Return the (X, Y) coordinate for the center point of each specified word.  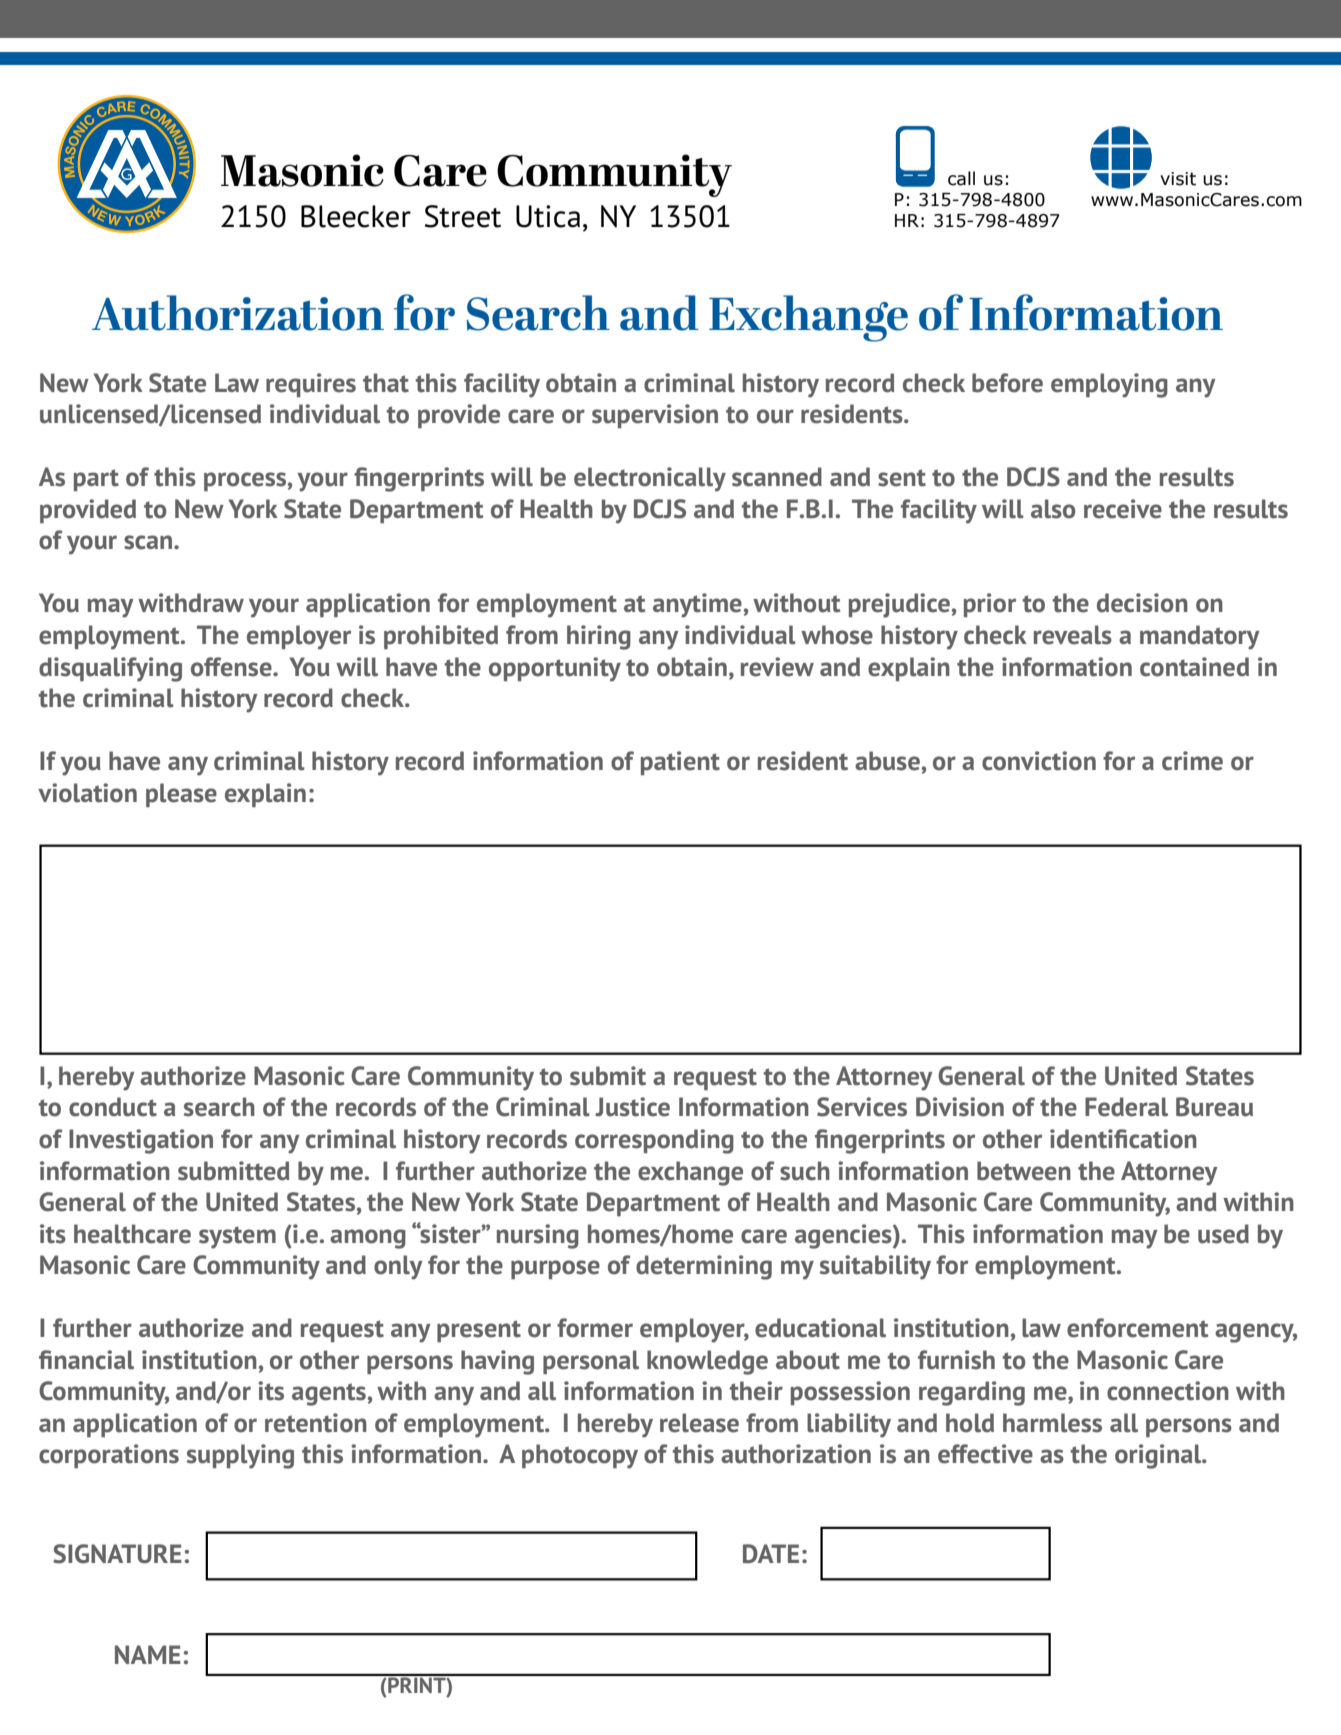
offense (232, 667)
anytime (697, 605)
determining (704, 1267)
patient (680, 763)
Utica (548, 216)
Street (463, 216)
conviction (1039, 761)
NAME (148, 1654)
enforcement (1137, 1328)
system (237, 1237)
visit (1178, 179)
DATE (771, 1553)
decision (1142, 603)
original (1159, 1456)
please (181, 795)
